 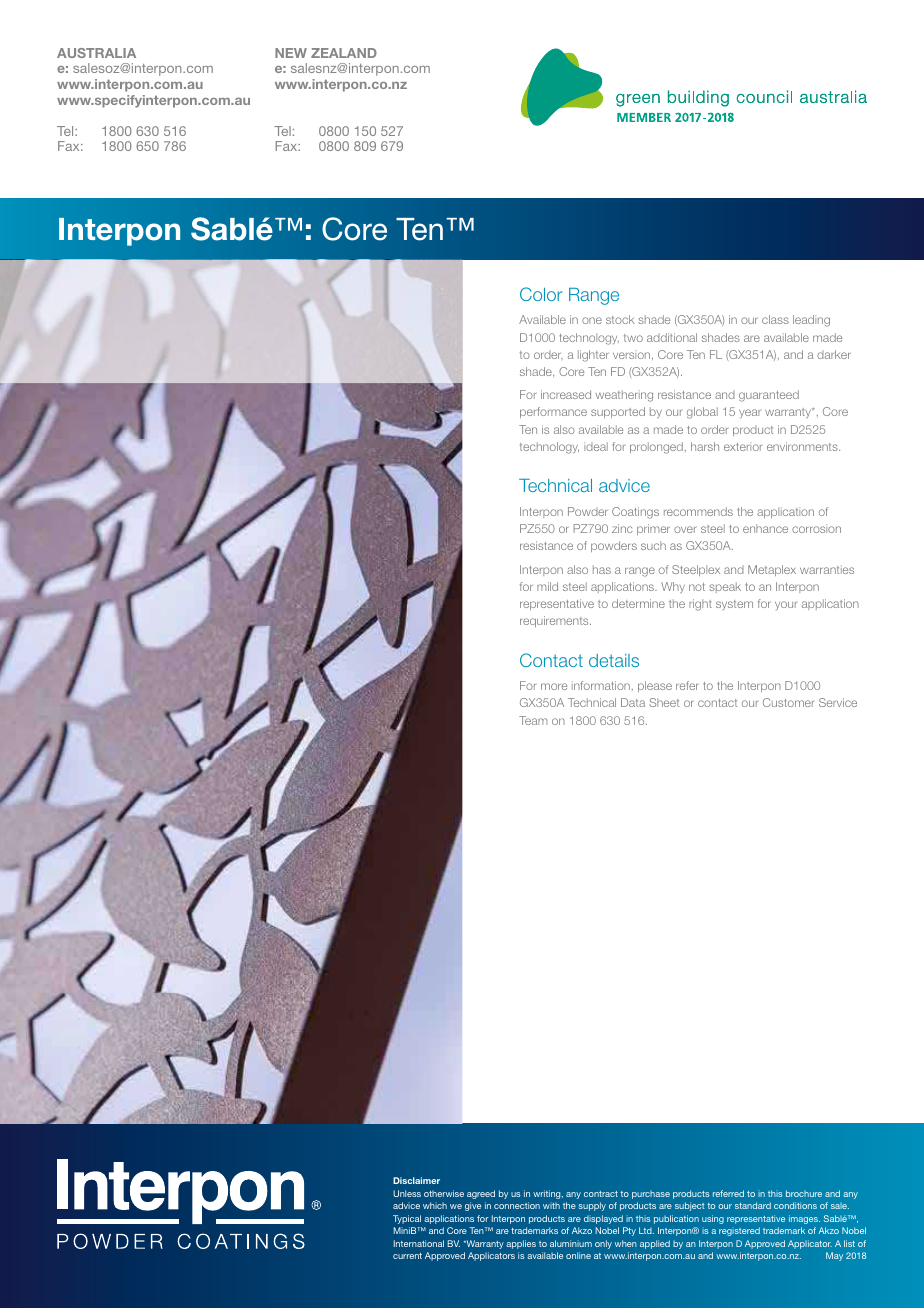 I want to click on ideal, so click(x=596, y=446).
